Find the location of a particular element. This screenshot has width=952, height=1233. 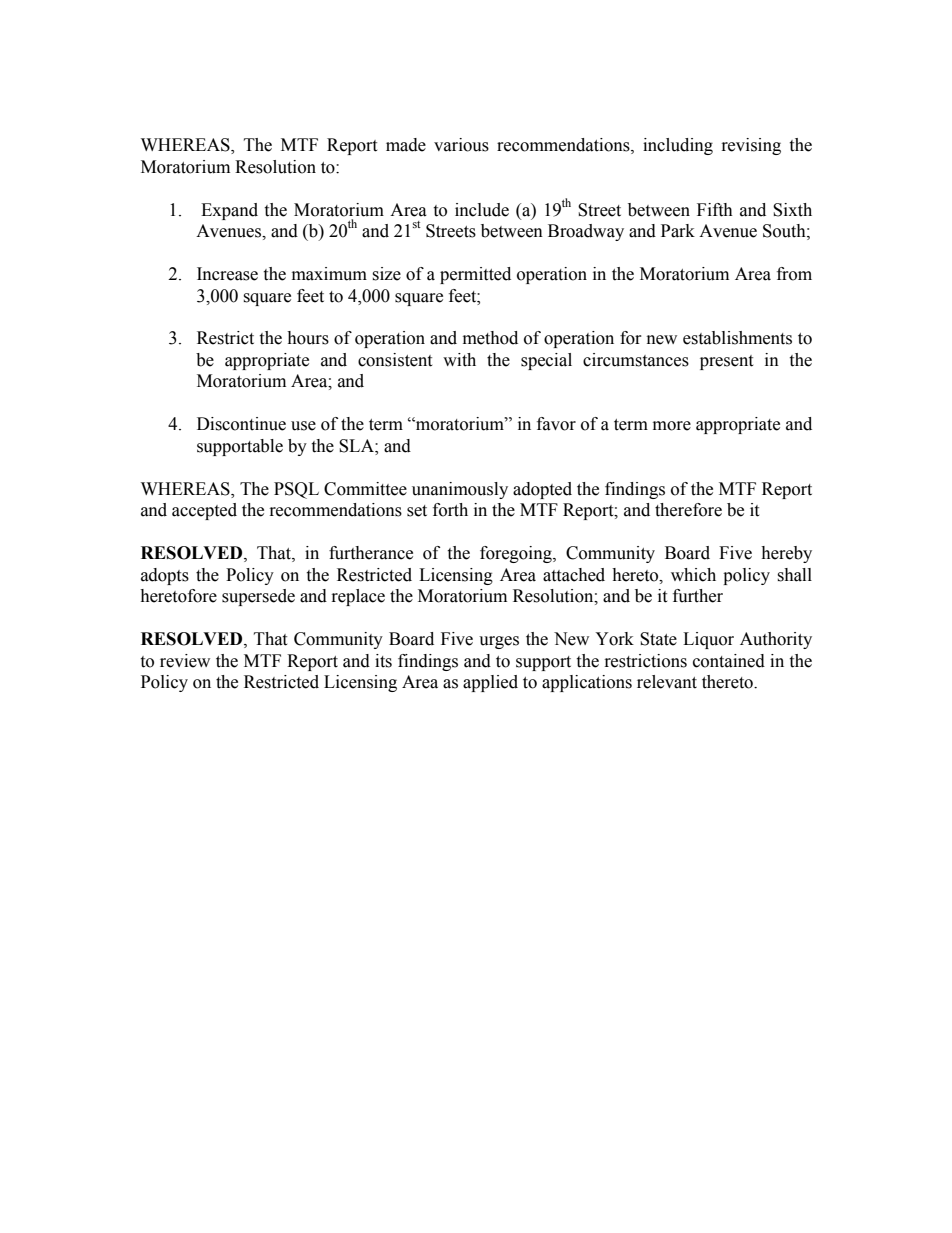

permitted is located at coordinates (475, 275).
